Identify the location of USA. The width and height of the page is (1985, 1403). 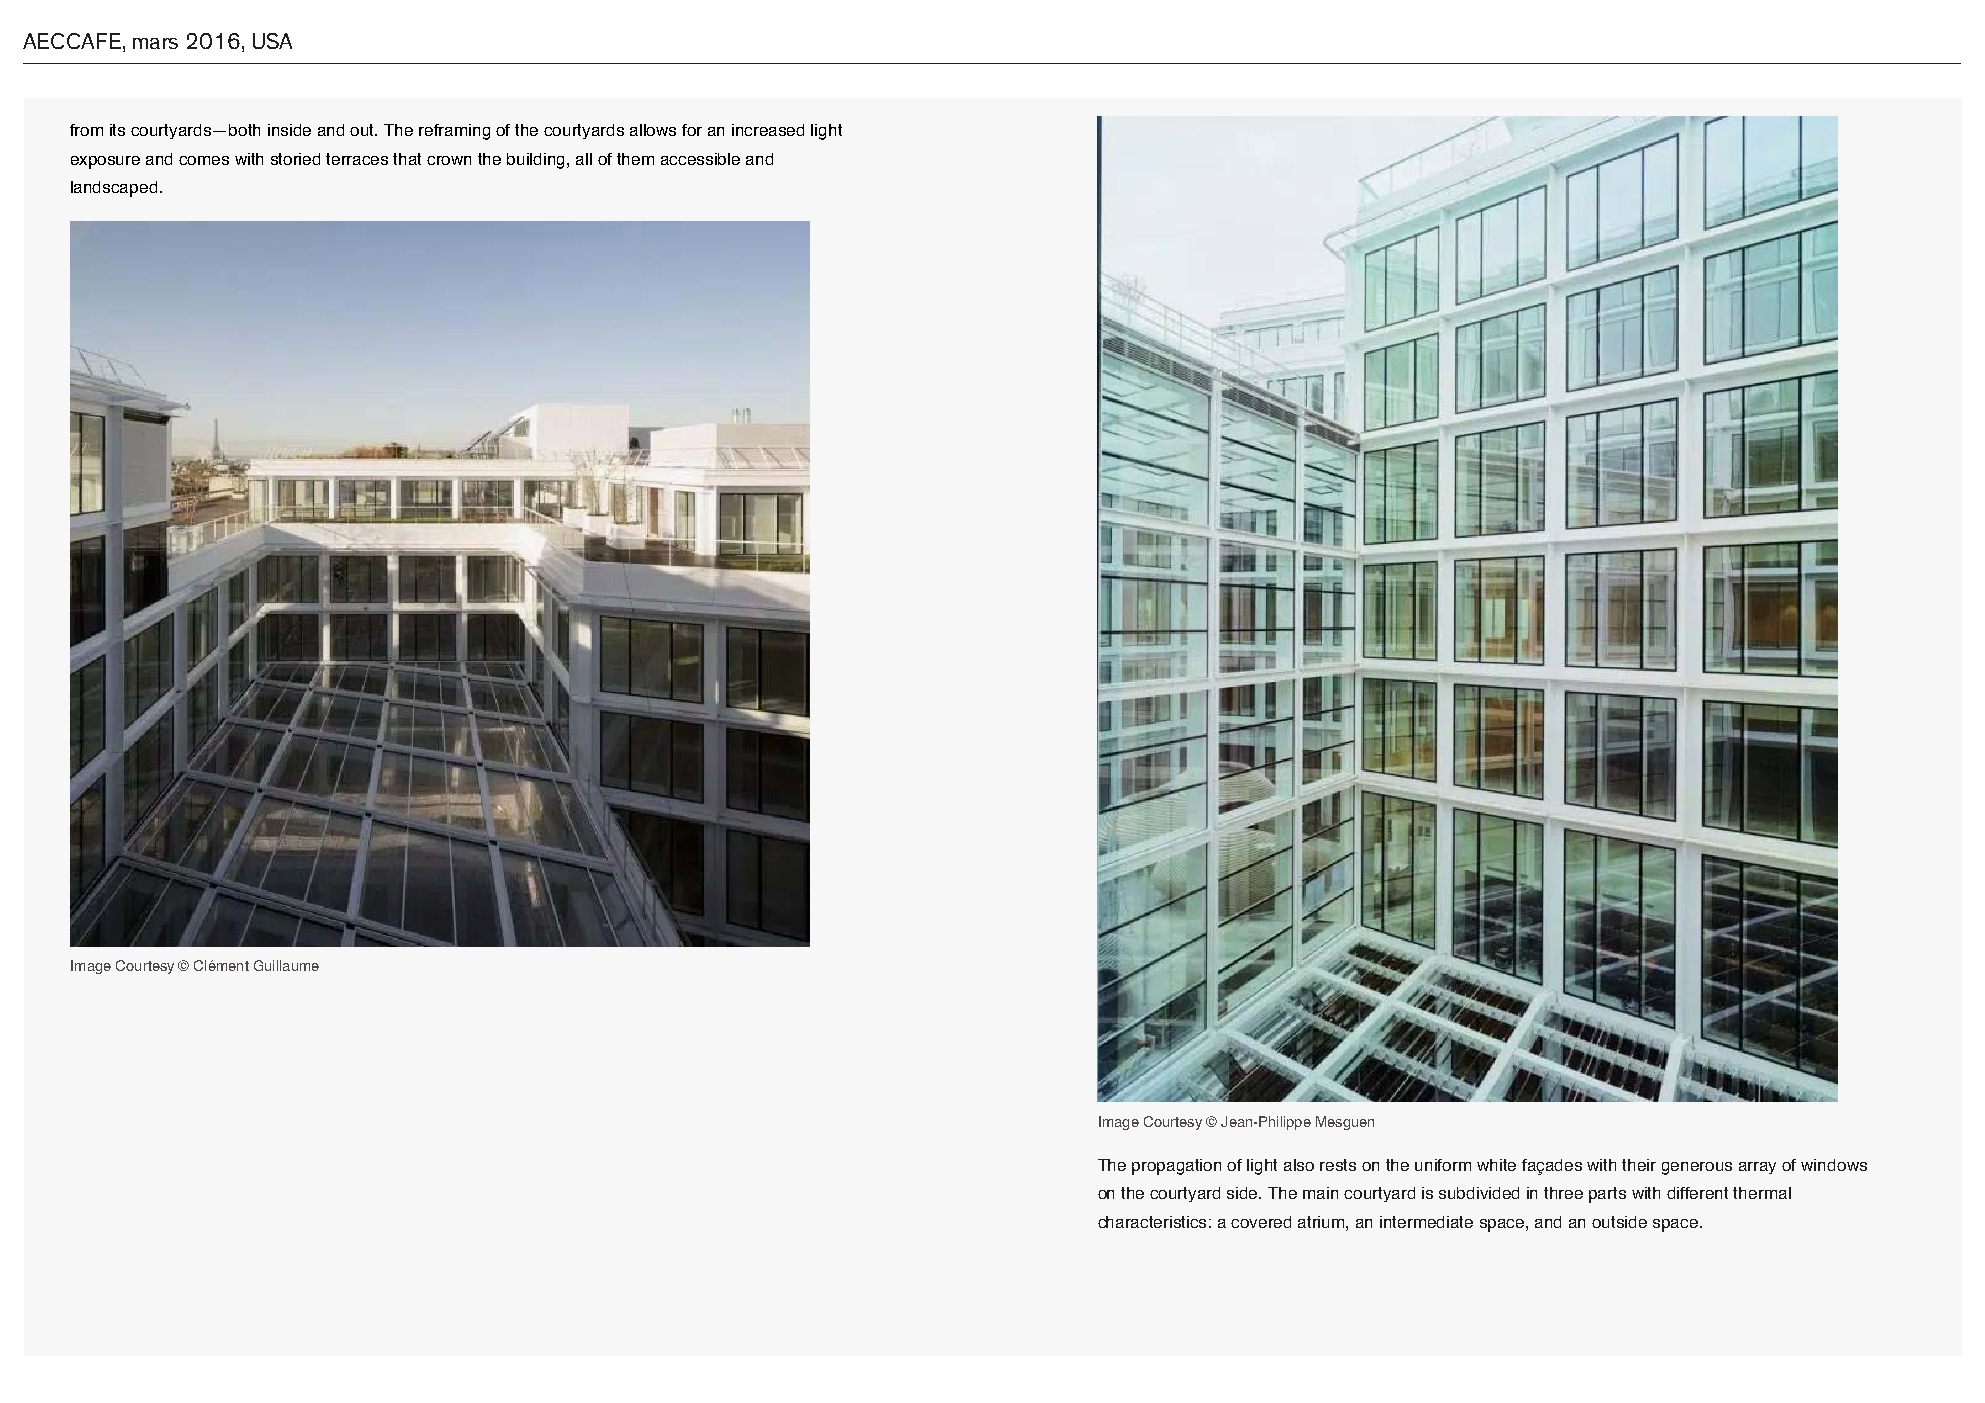
(272, 41).
